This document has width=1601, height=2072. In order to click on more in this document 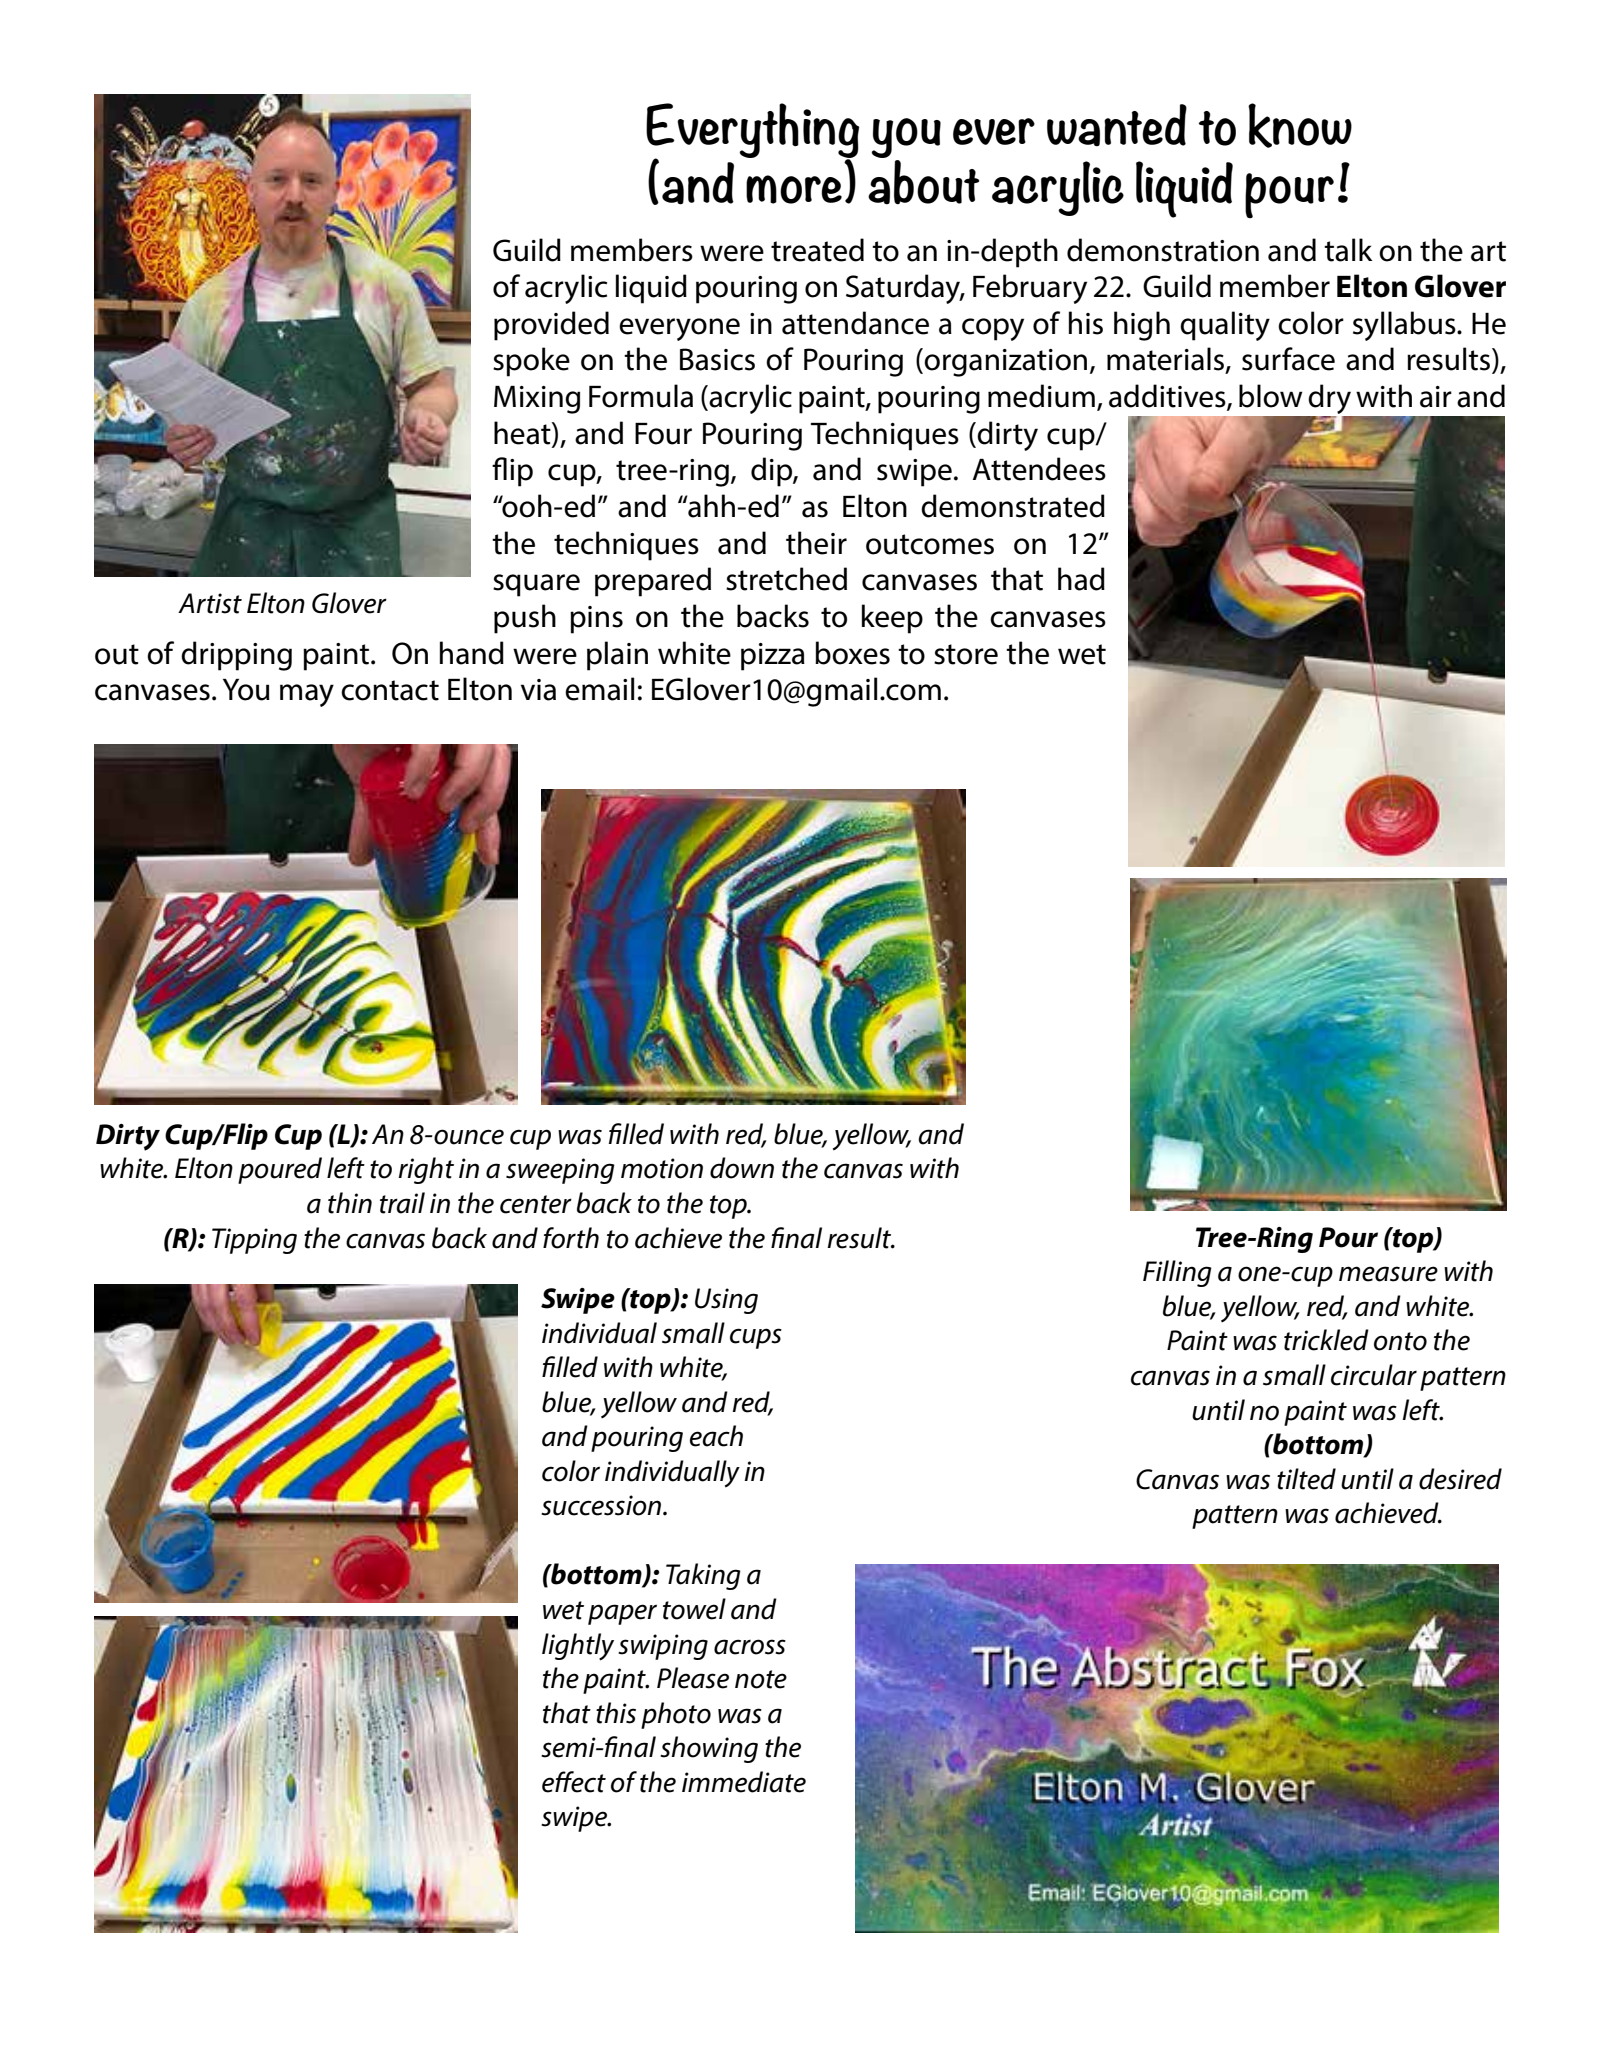, I will do `click(794, 189)`.
